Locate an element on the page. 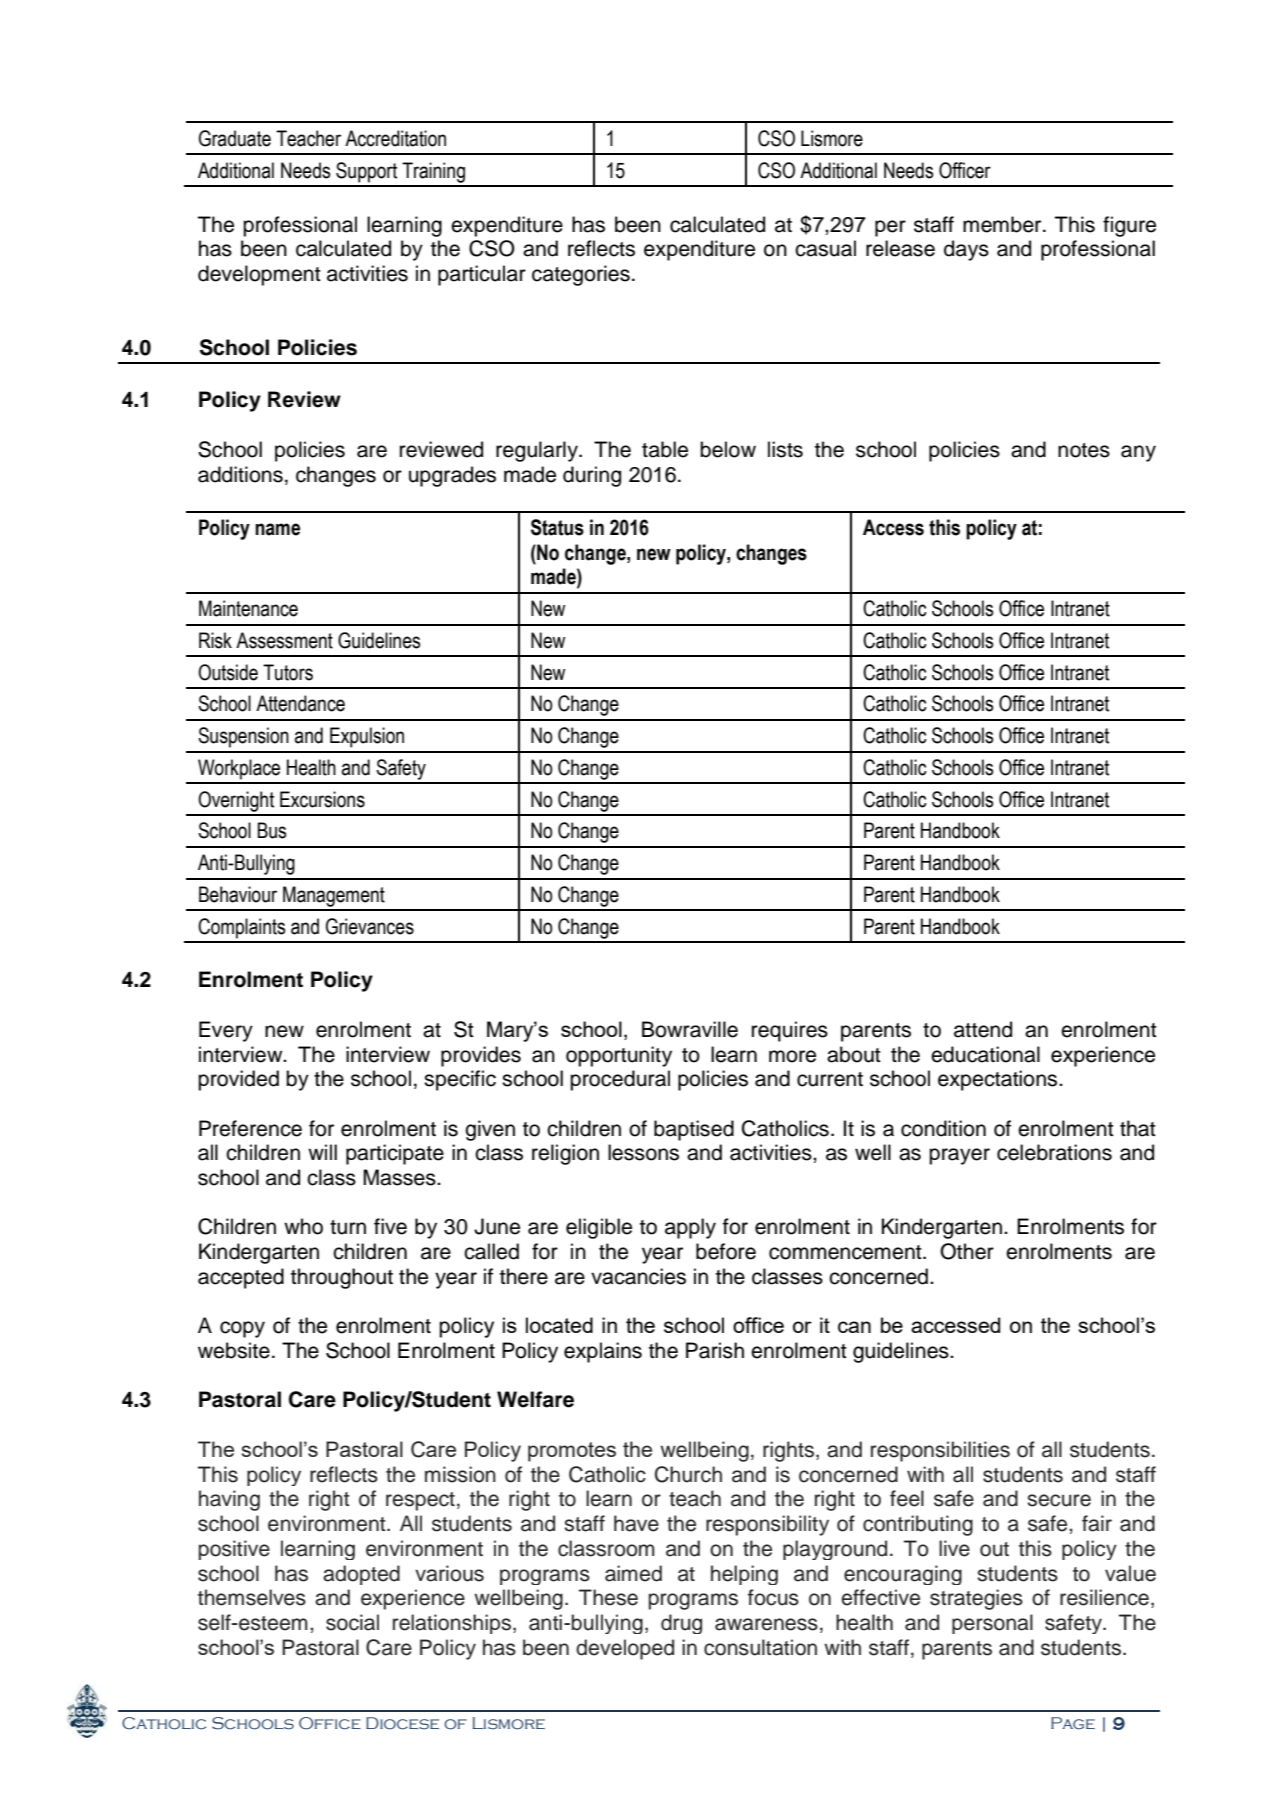  educational is located at coordinates (985, 1054).
